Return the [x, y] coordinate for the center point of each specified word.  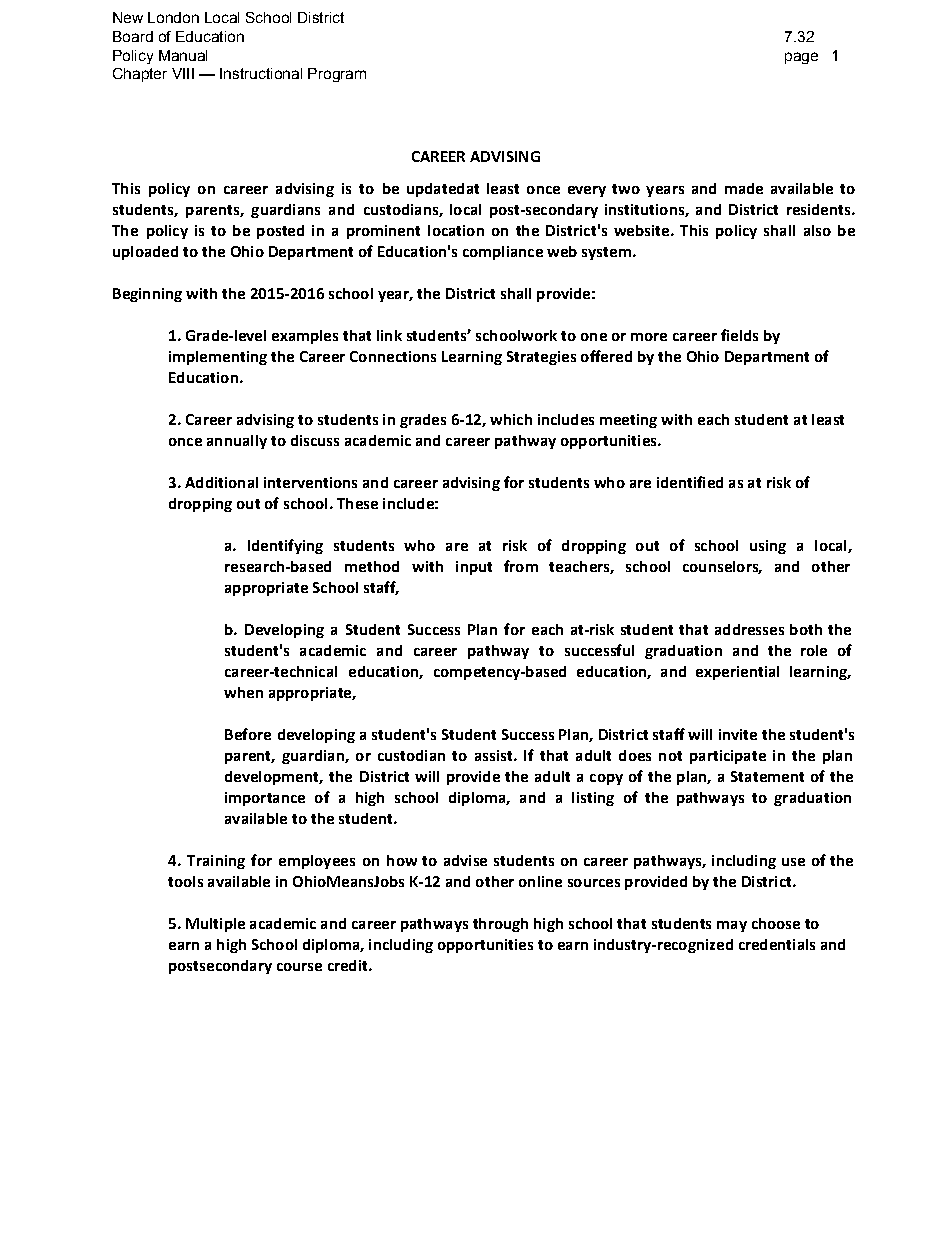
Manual [183, 55]
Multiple [215, 925]
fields [739, 335]
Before [248, 734]
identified [690, 482]
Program [337, 75]
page [801, 58]
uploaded [145, 253]
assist [495, 755]
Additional [221, 482]
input [474, 568]
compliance [503, 253]
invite [738, 734]
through [500, 925]
